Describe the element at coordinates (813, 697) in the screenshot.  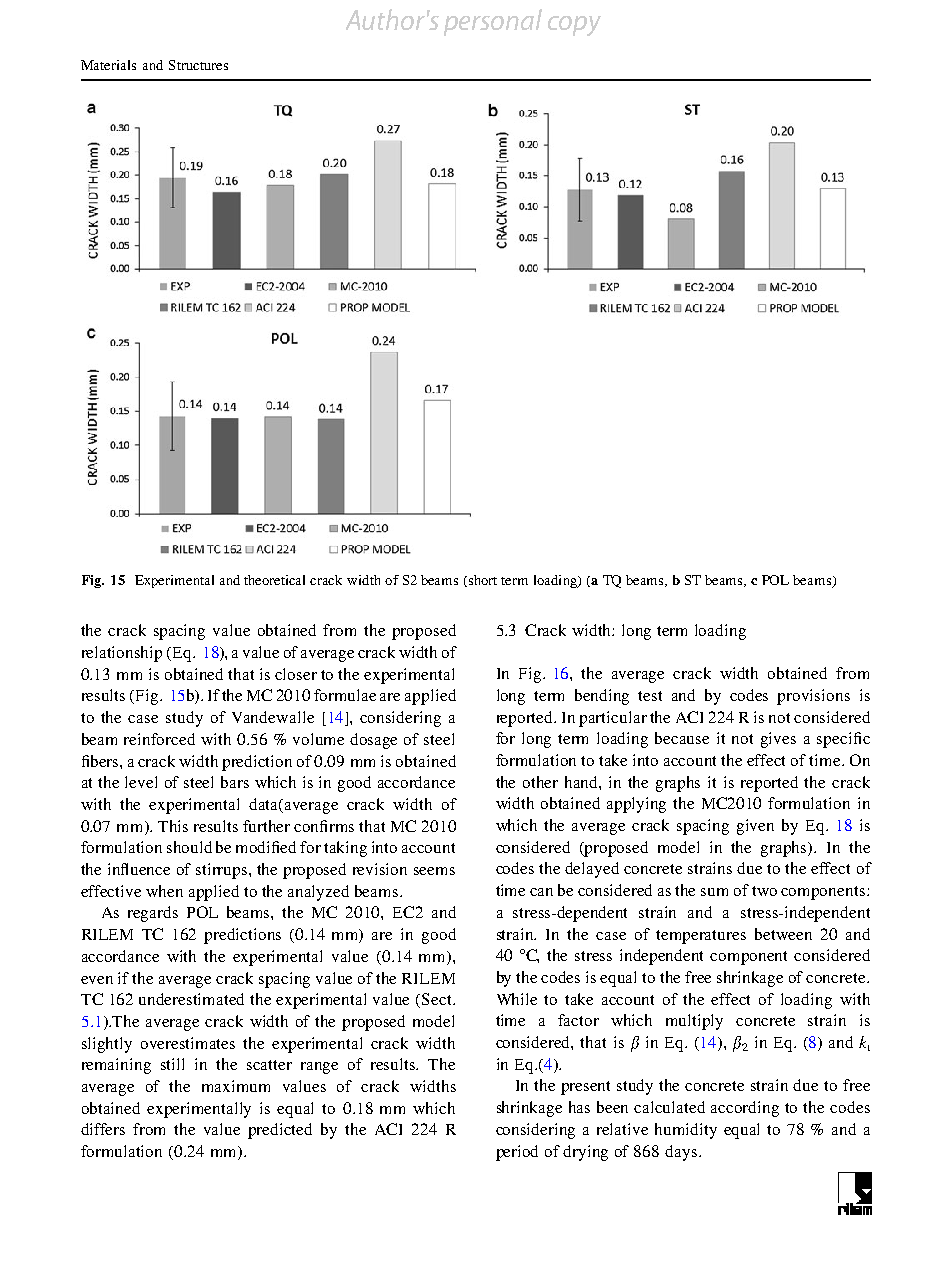
I see `provisions` at that location.
